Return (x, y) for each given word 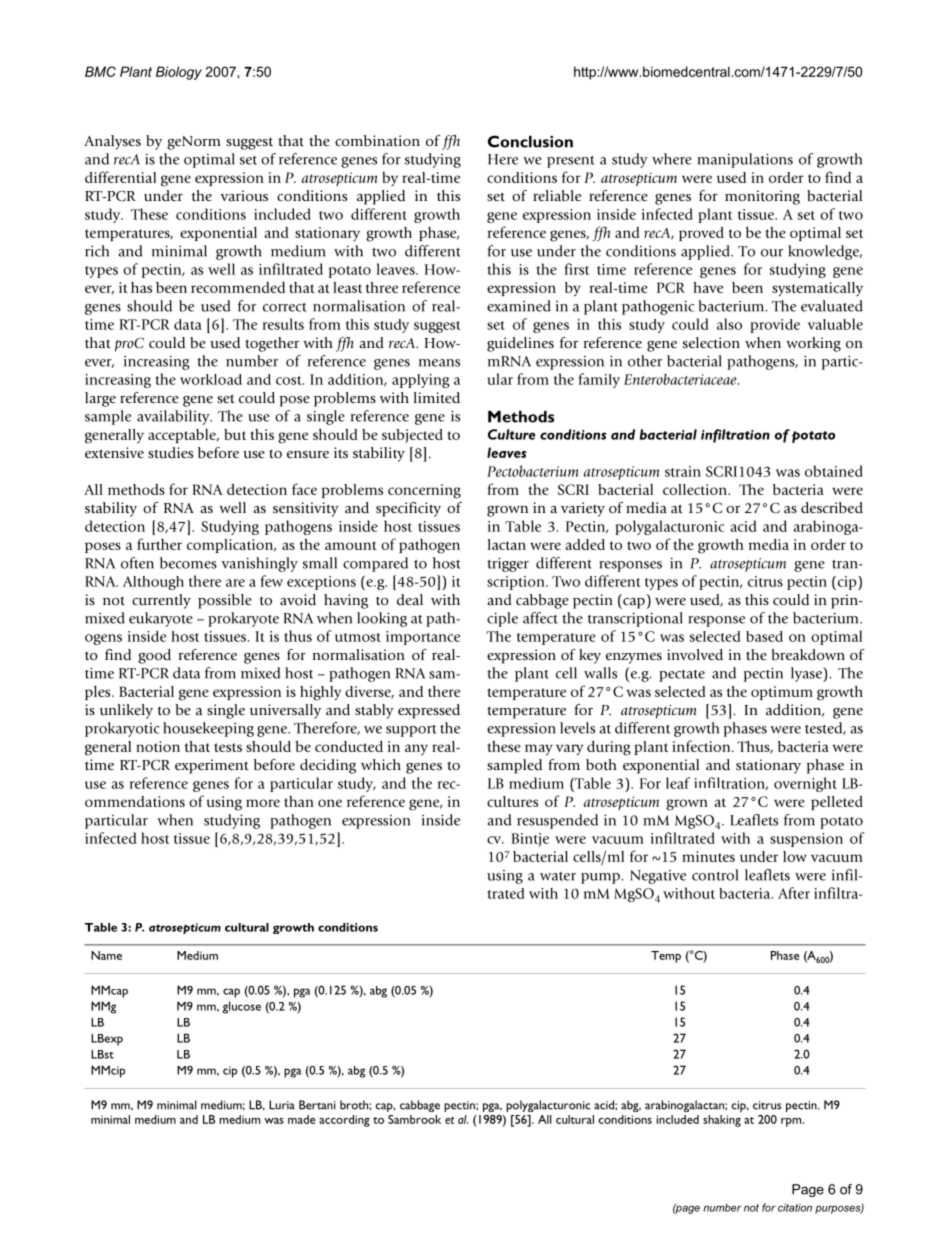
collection (696, 489)
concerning (424, 491)
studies (170, 453)
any (416, 750)
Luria (282, 1105)
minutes (708, 856)
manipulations (745, 160)
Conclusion (530, 141)
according (344, 1121)
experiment (212, 766)
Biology (179, 73)
